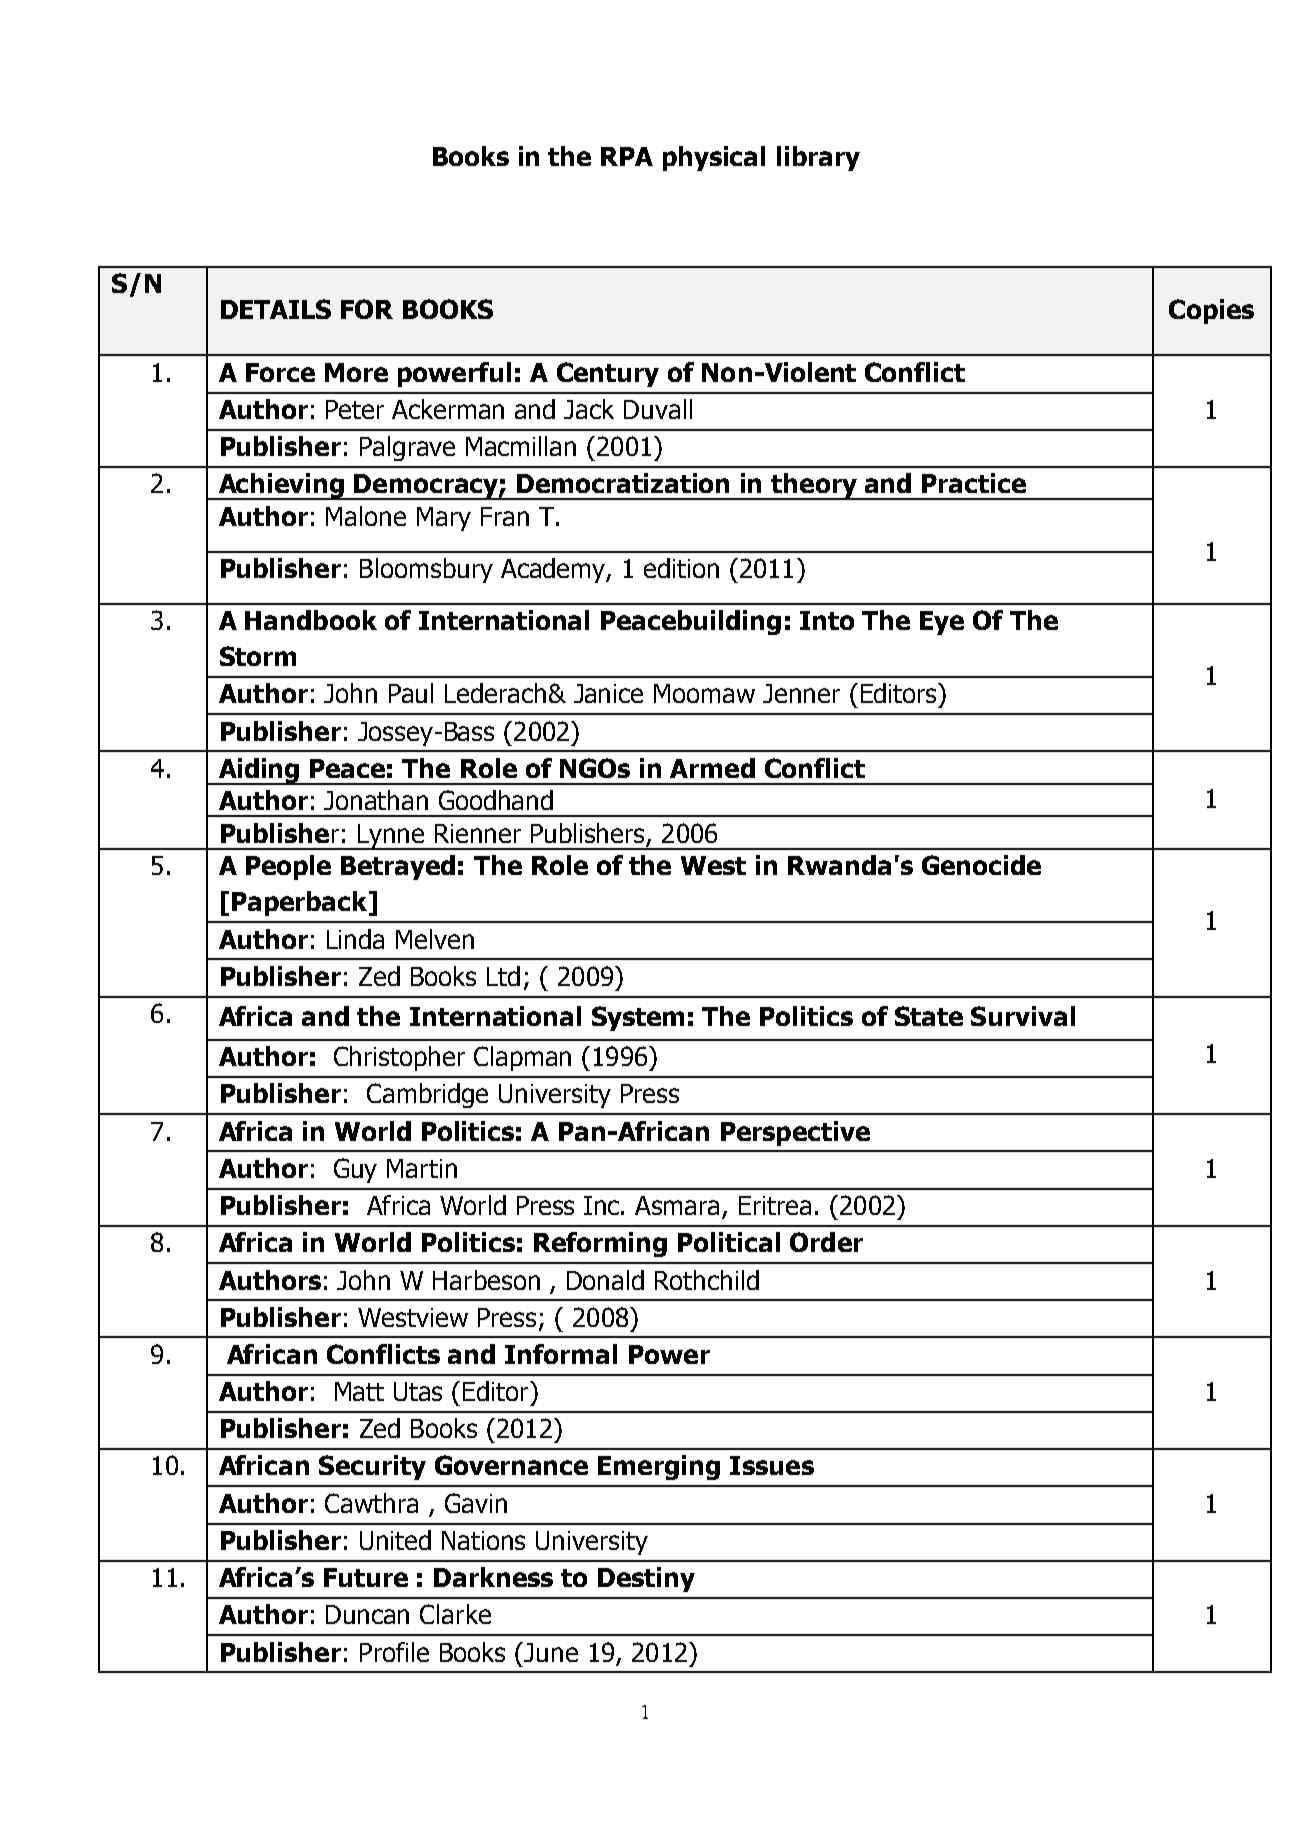 This document has height=1826, width=1291. What do you see at coordinates (355, 939) in the document?
I see `Linda` at bounding box center [355, 939].
